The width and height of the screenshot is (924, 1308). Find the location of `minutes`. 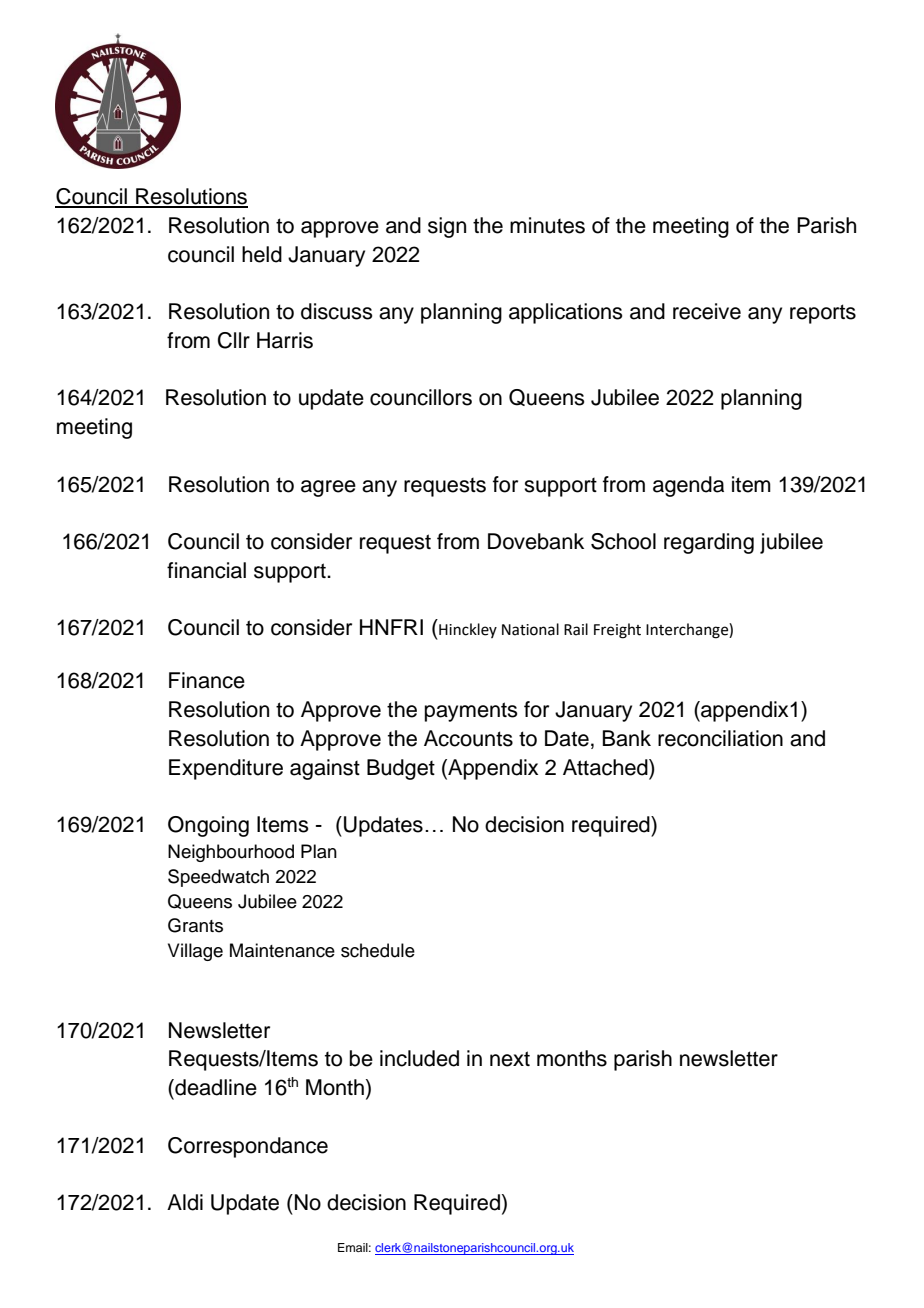

minutes is located at coordinates (547, 225).
